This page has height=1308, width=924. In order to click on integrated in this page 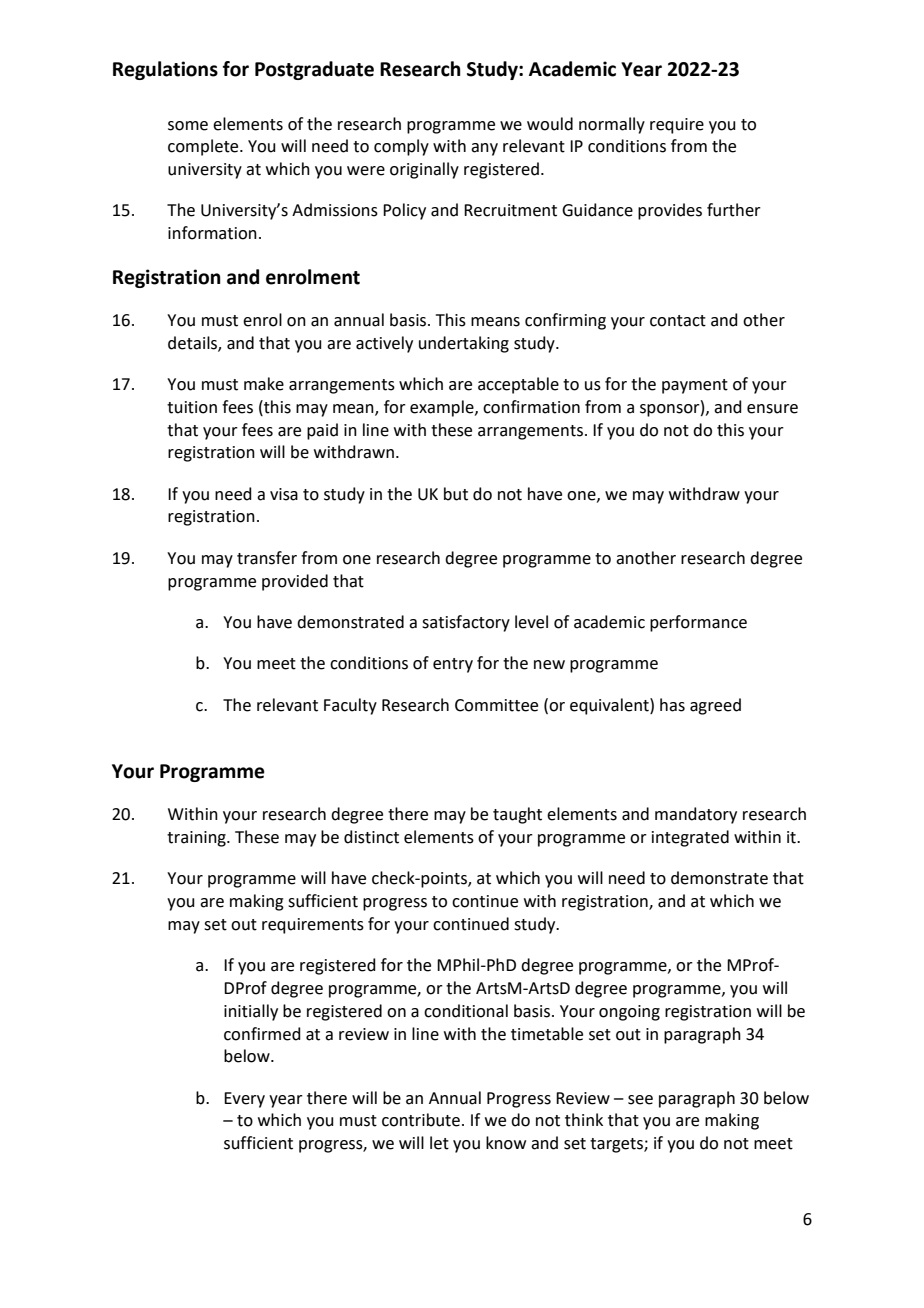, I will do `click(690, 838)`.
